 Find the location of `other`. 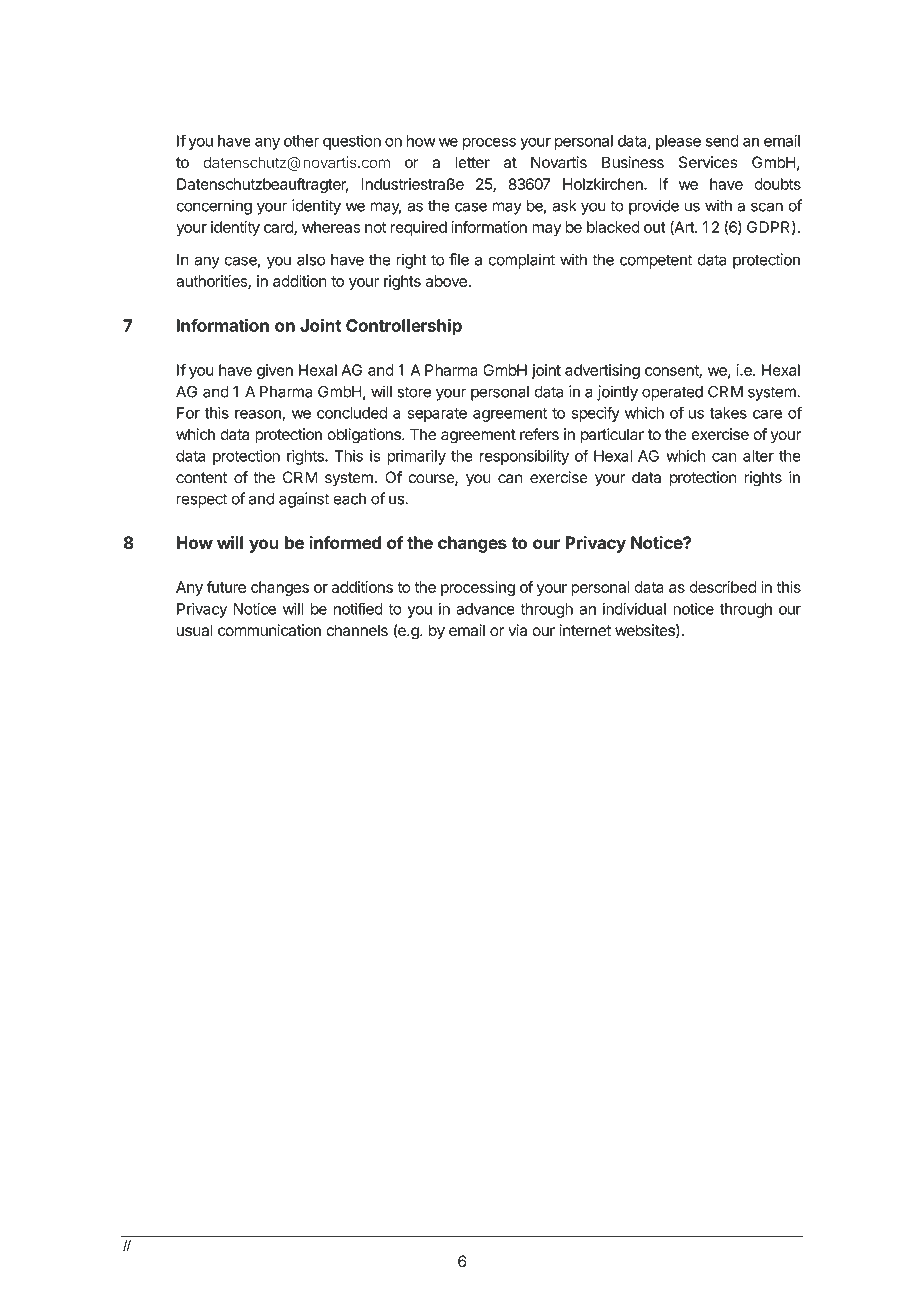

other is located at coordinates (301, 141).
